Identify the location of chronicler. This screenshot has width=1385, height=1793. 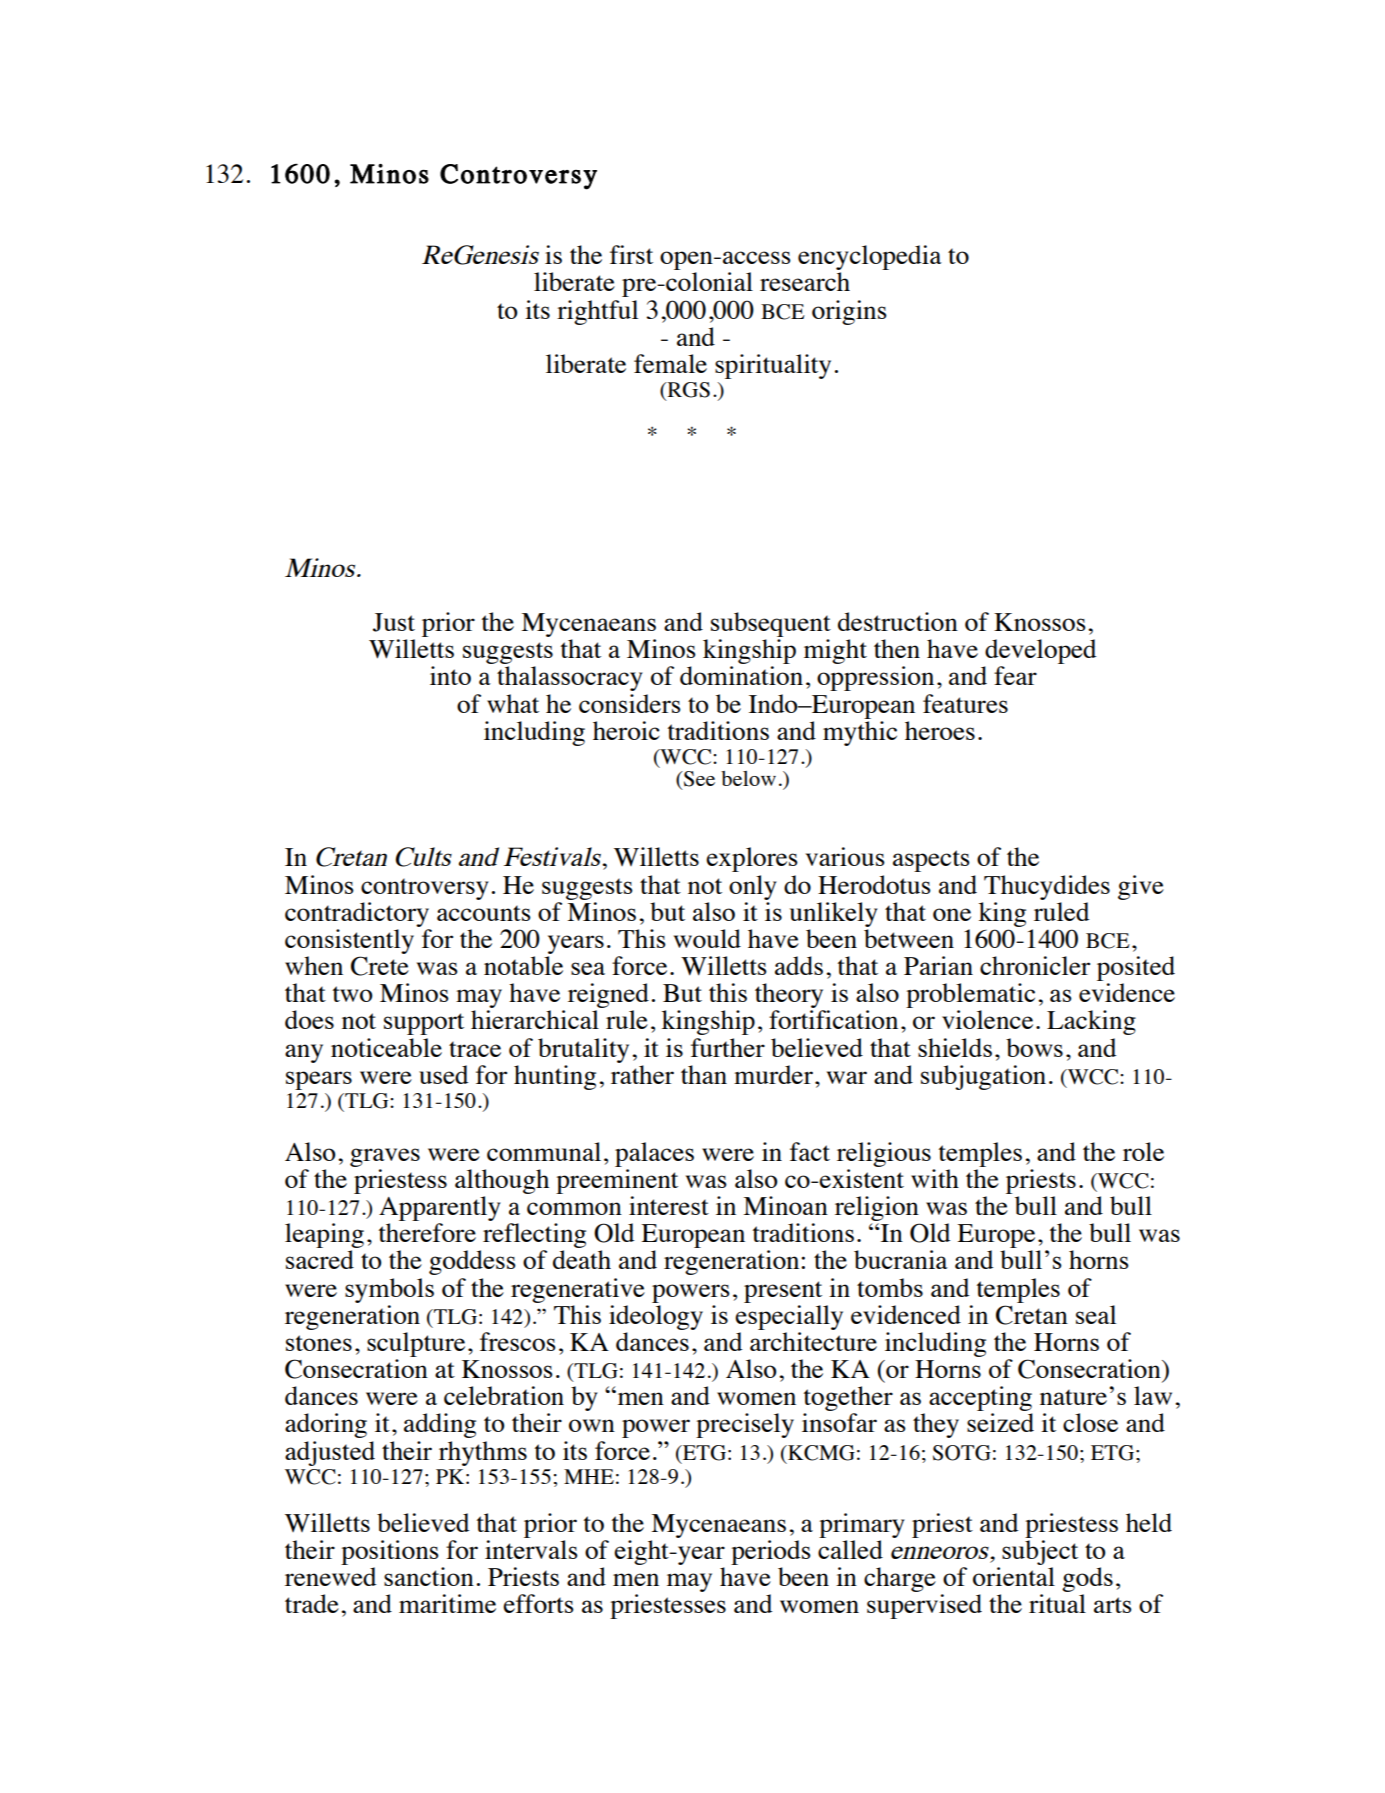
(1035, 965).
